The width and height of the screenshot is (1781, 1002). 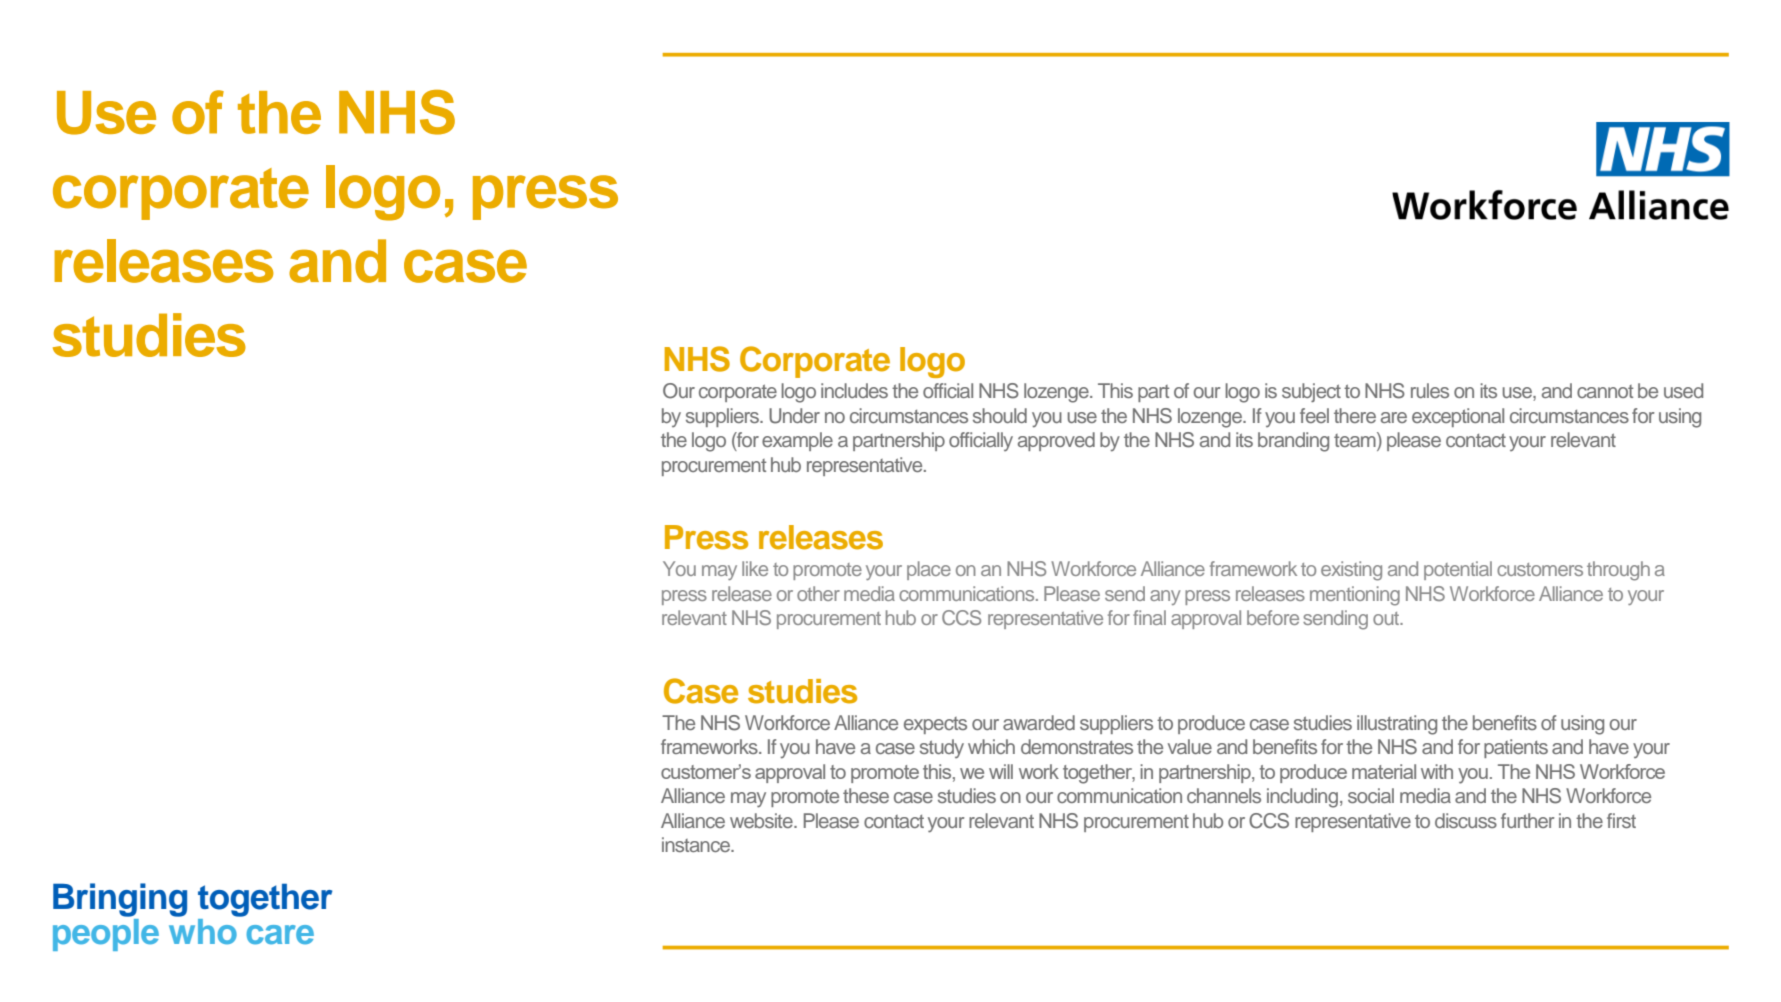 What do you see at coordinates (1387, 618) in the screenshot?
I see `out` at bounding box center [1387, 618].
